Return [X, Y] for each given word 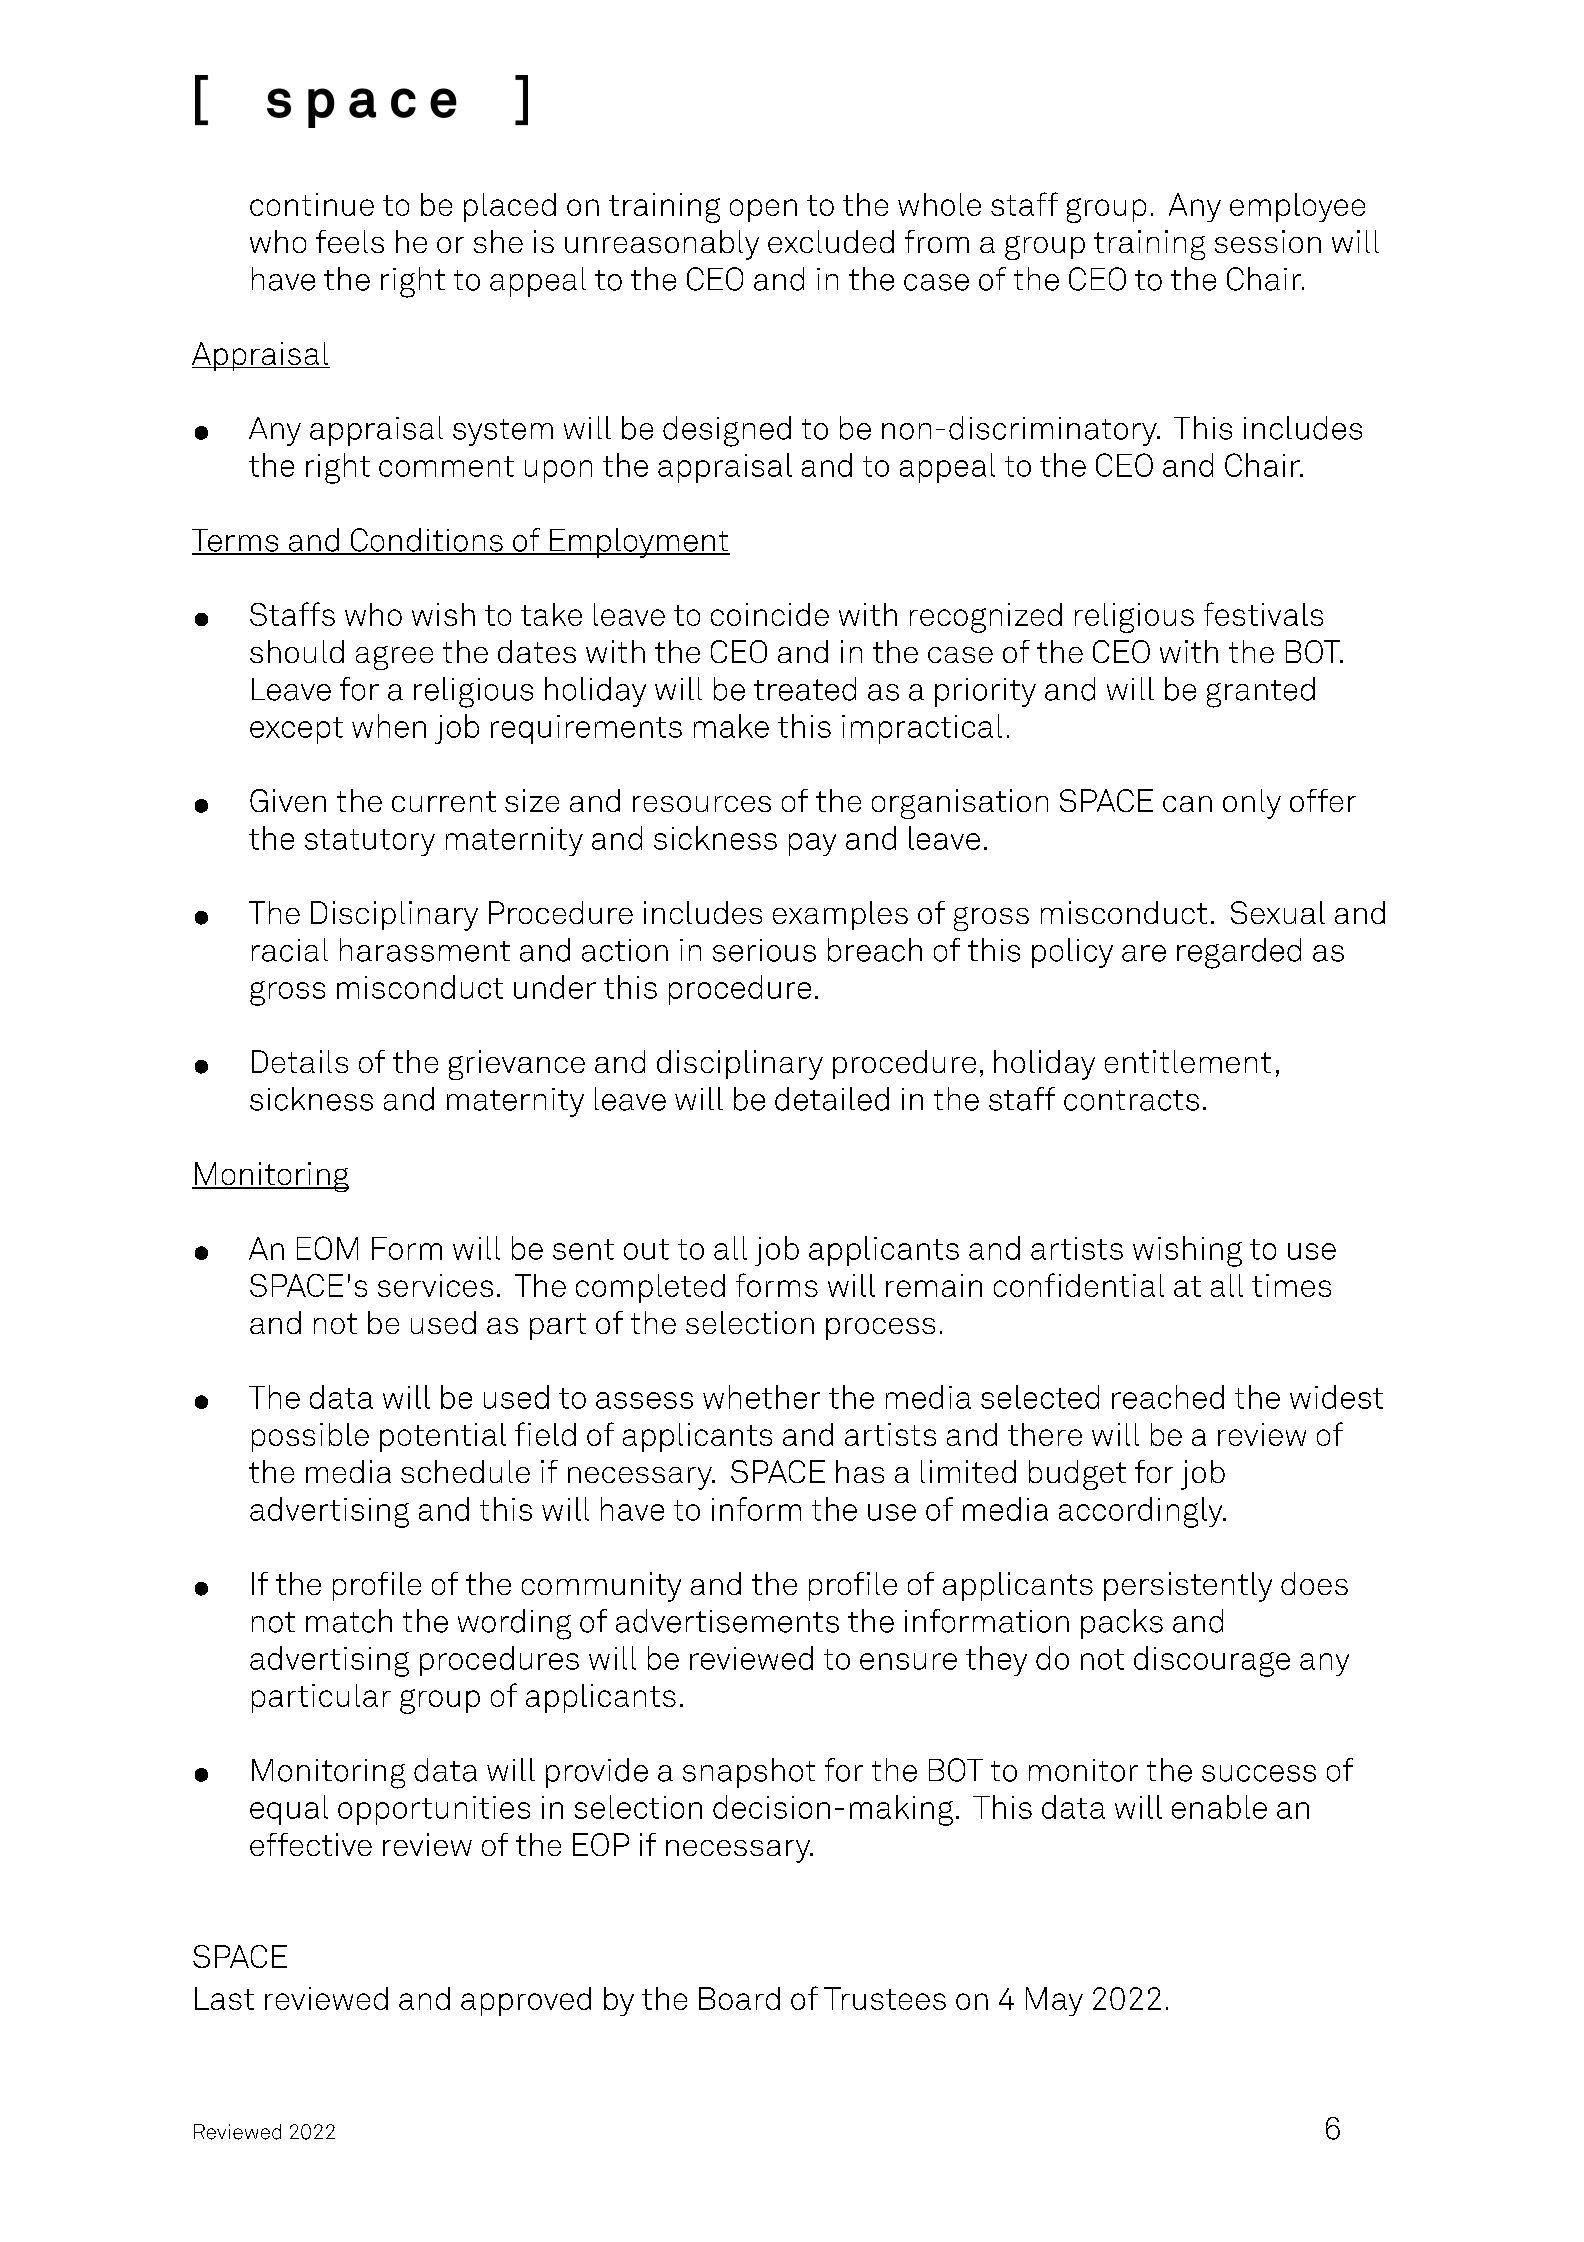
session [1268, 241]
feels [350, 241]
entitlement [1188, 1061]
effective [311, 1844]
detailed [832, 1099]
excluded [831, 241]
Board [739, 1998]
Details [300, 1061]
